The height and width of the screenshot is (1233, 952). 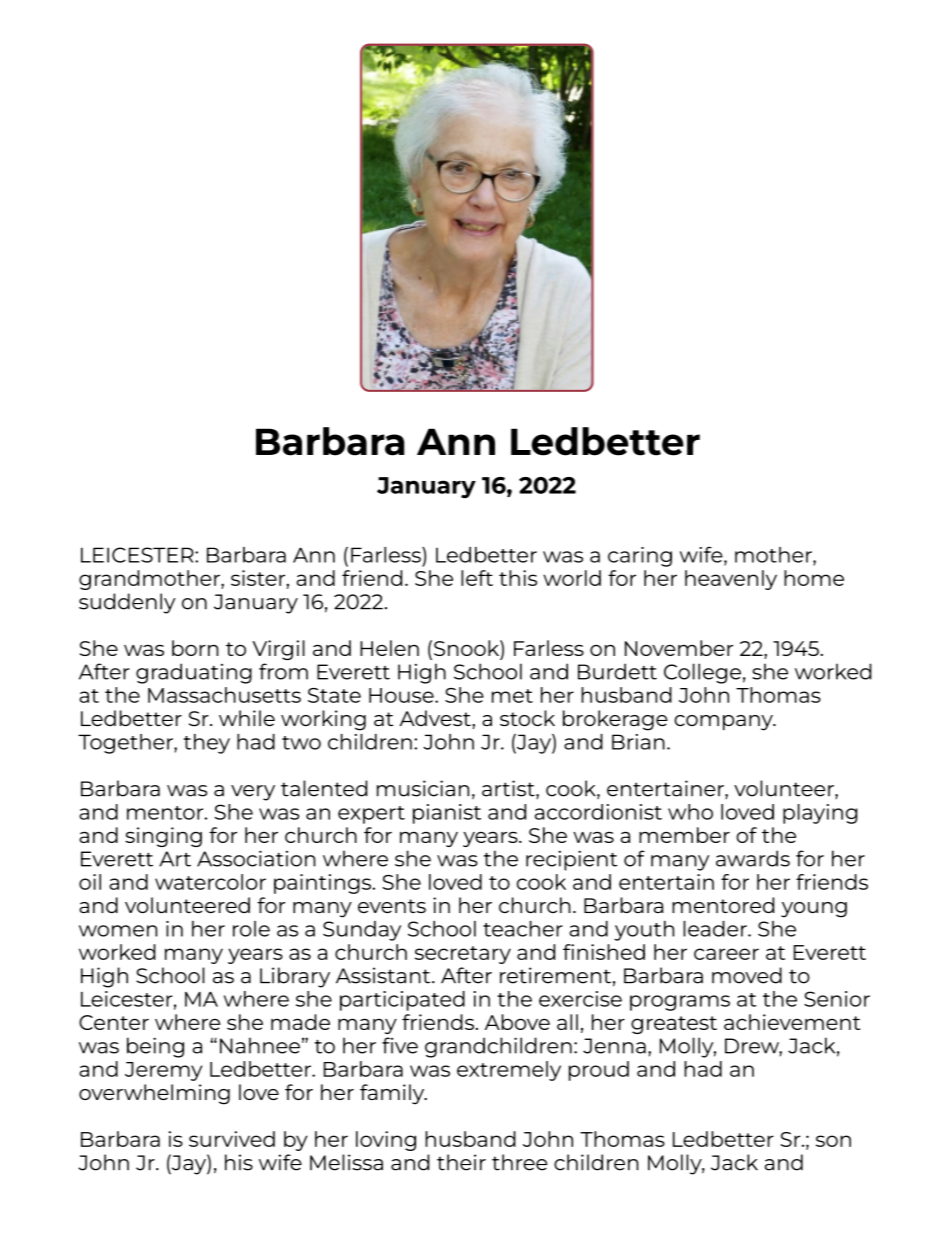 I want to click on career, so click(x=726, y=954).
